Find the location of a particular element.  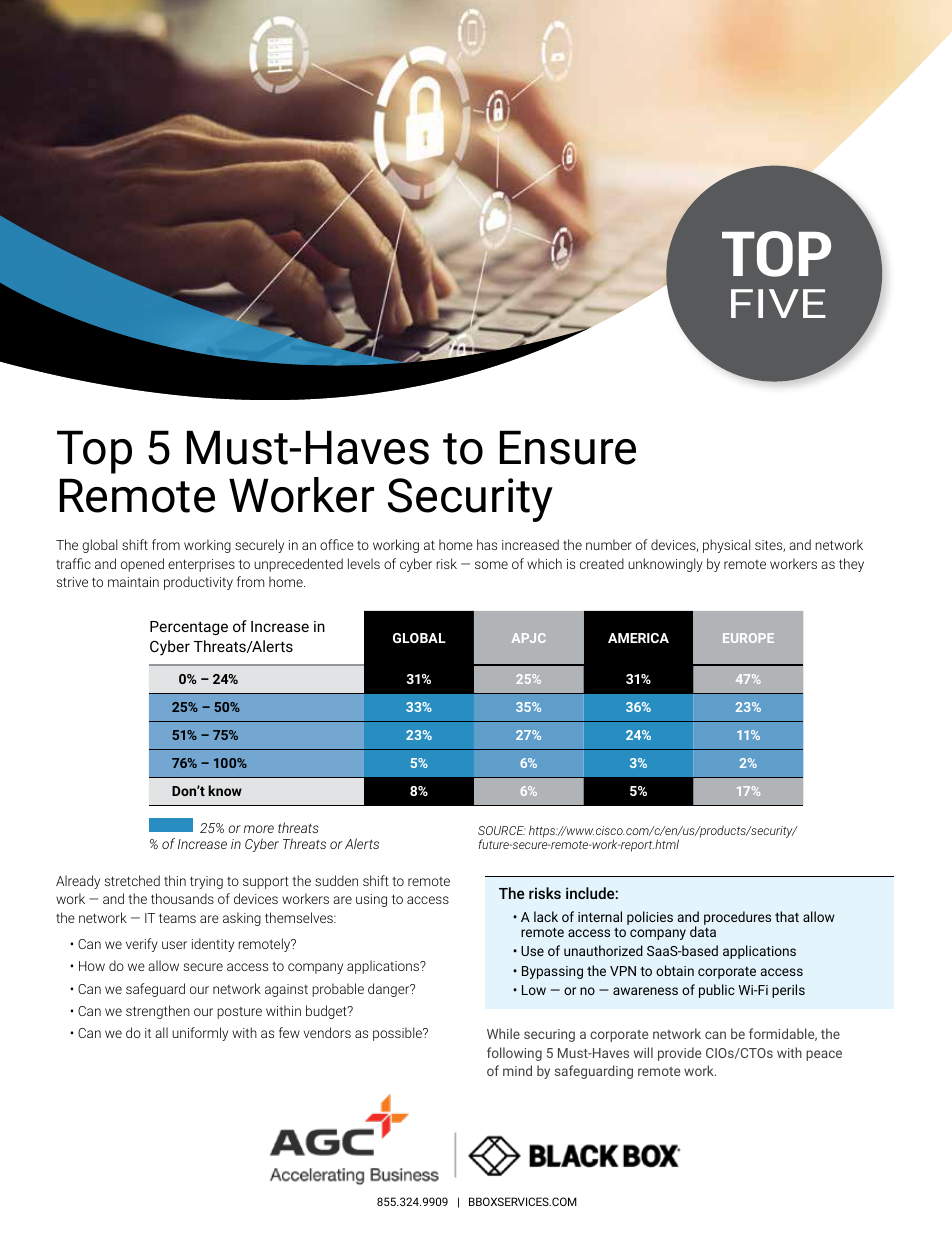

FIVE is located at coordinates (778, 303).
